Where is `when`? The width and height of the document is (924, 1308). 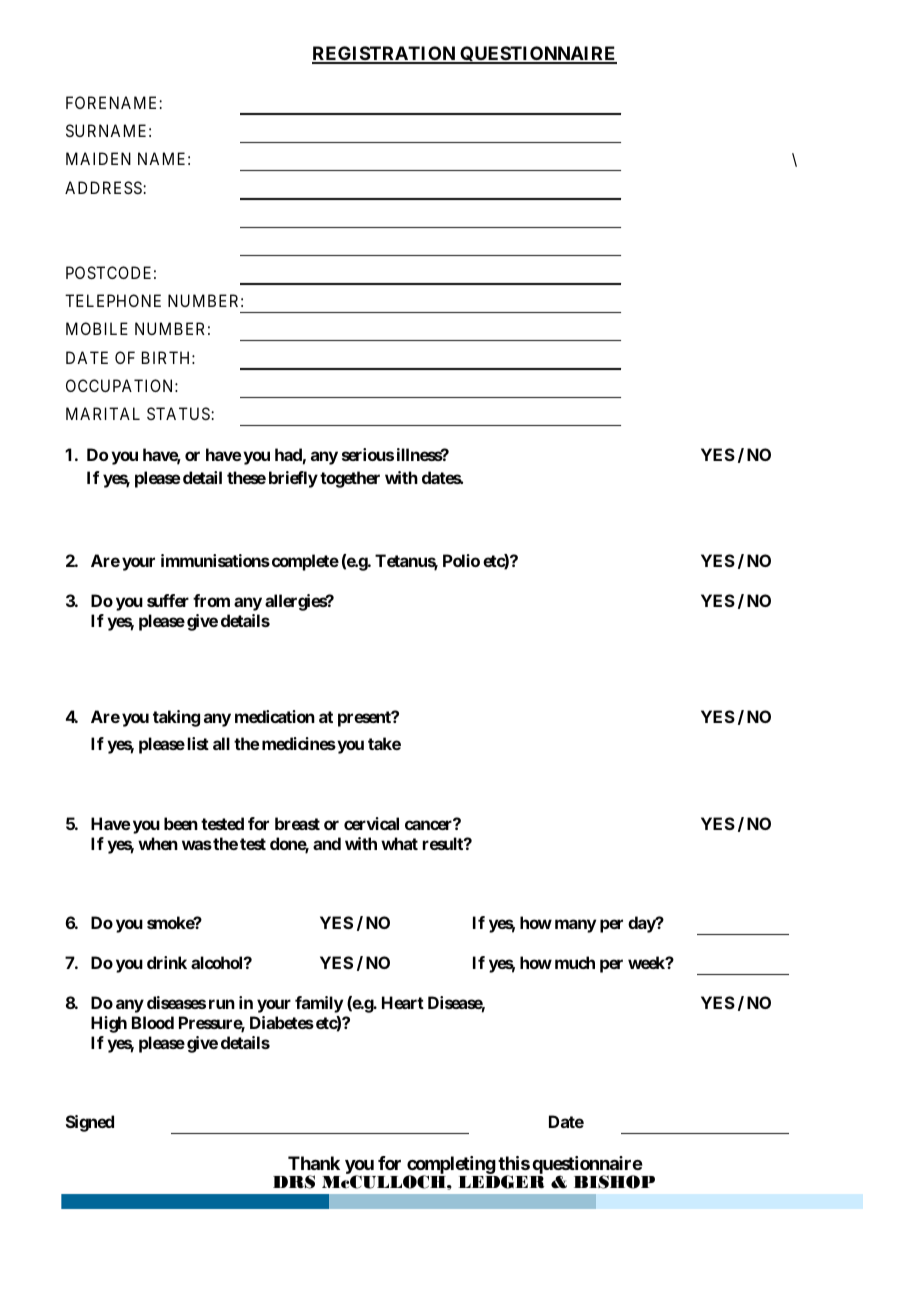
when is located at coordinates (158, 843).
